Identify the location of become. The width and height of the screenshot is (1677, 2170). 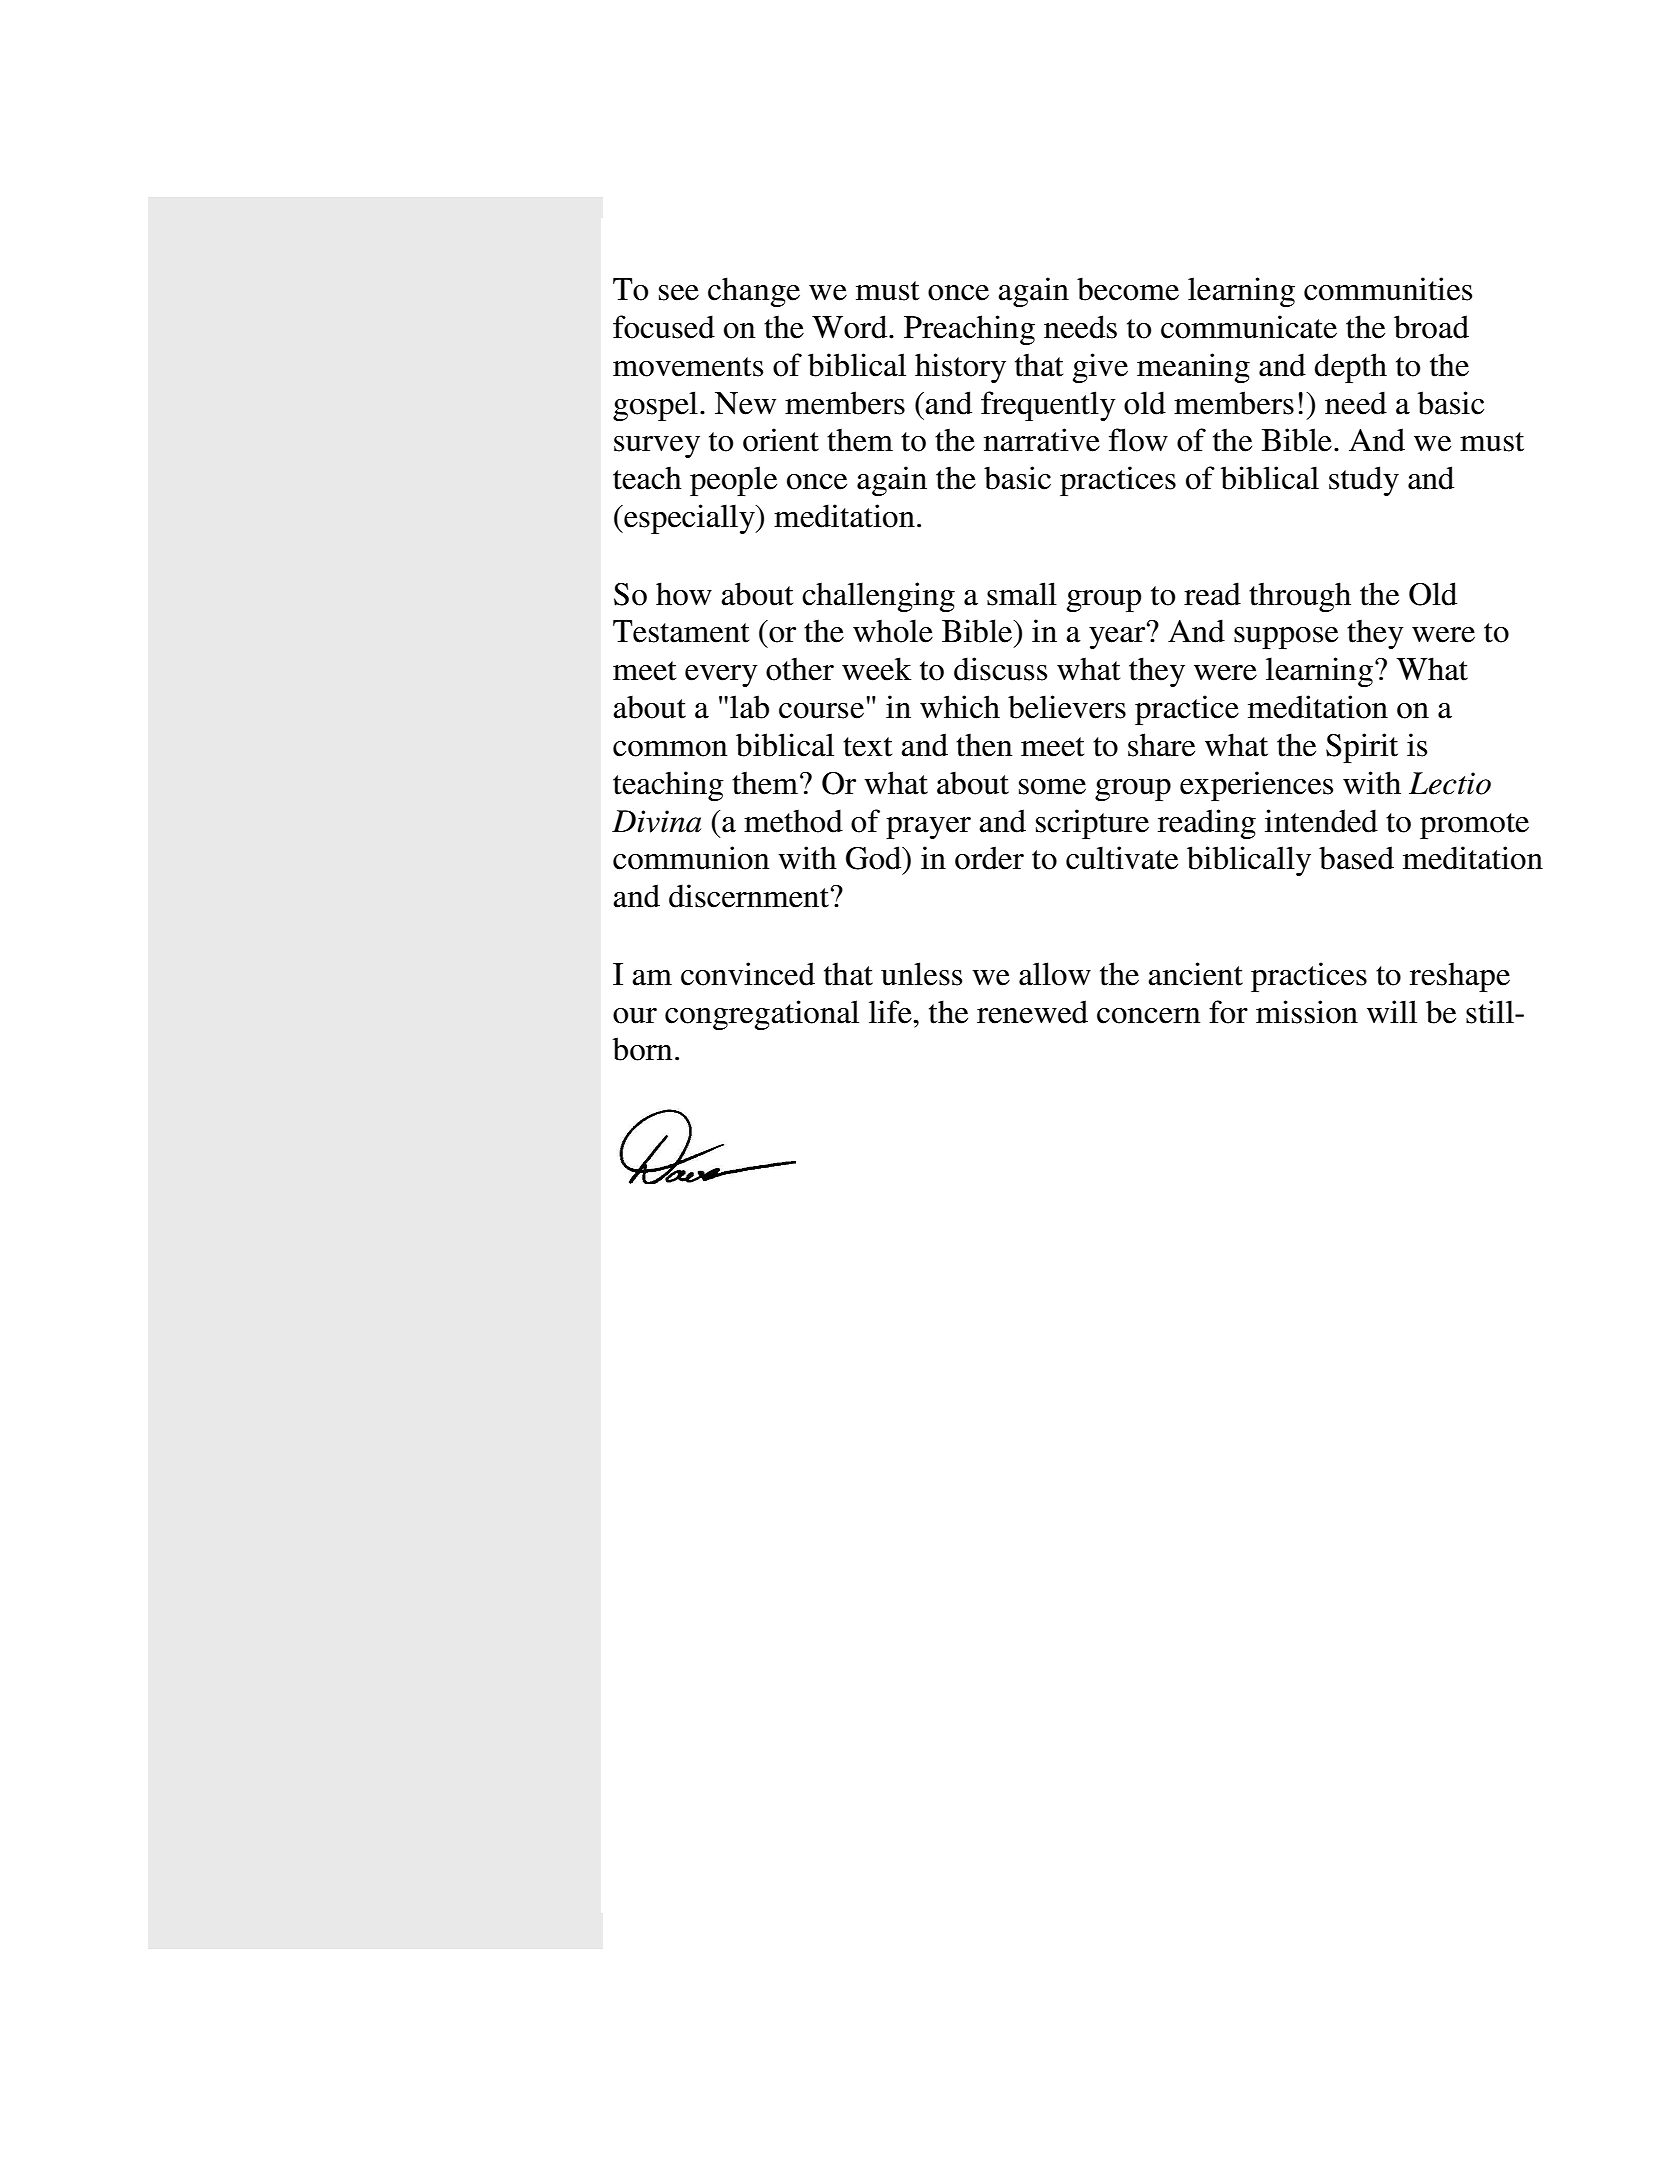
(1128, 289).
